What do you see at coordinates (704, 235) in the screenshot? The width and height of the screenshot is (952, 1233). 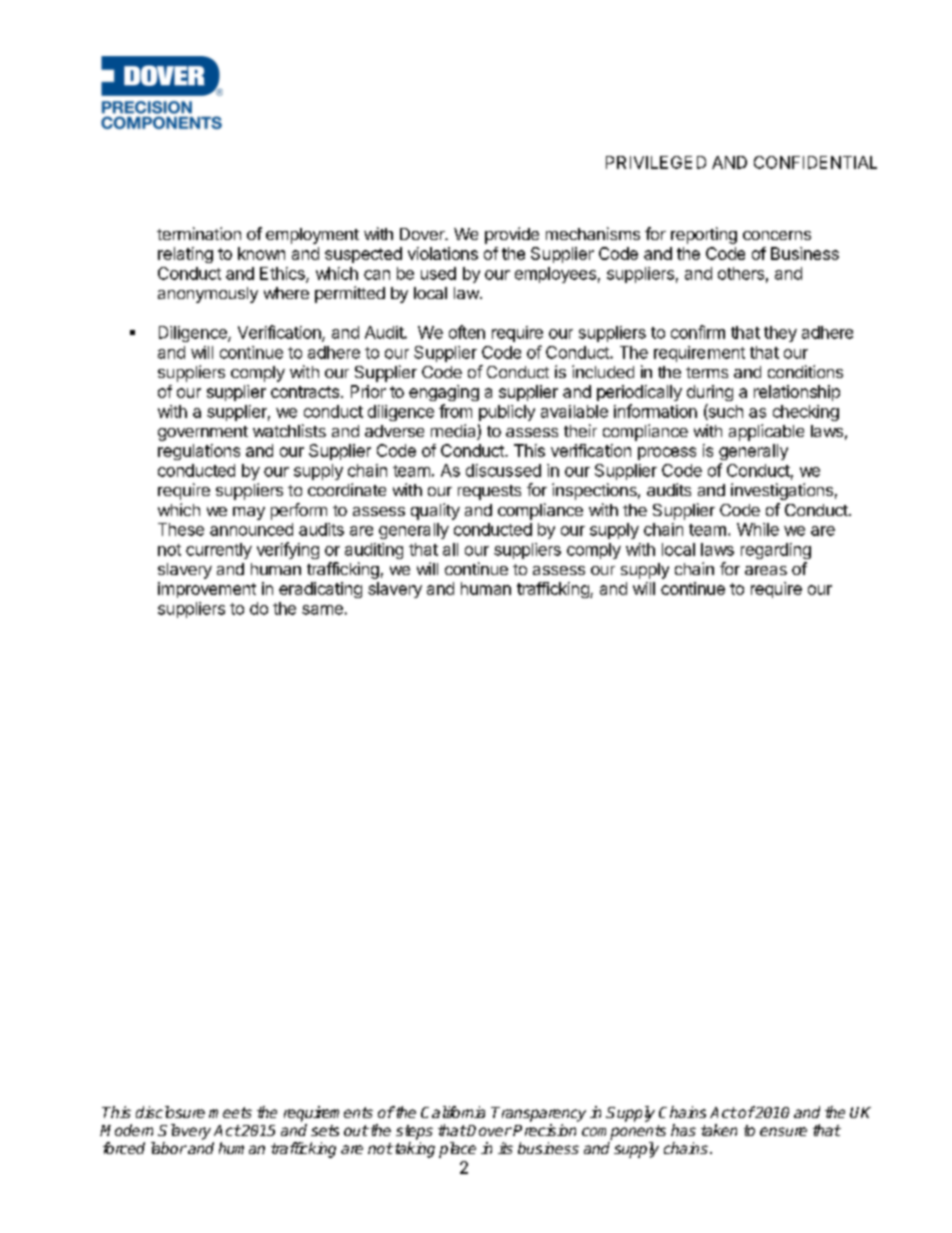 I see `reporting` at bounding box center [704, 235].
